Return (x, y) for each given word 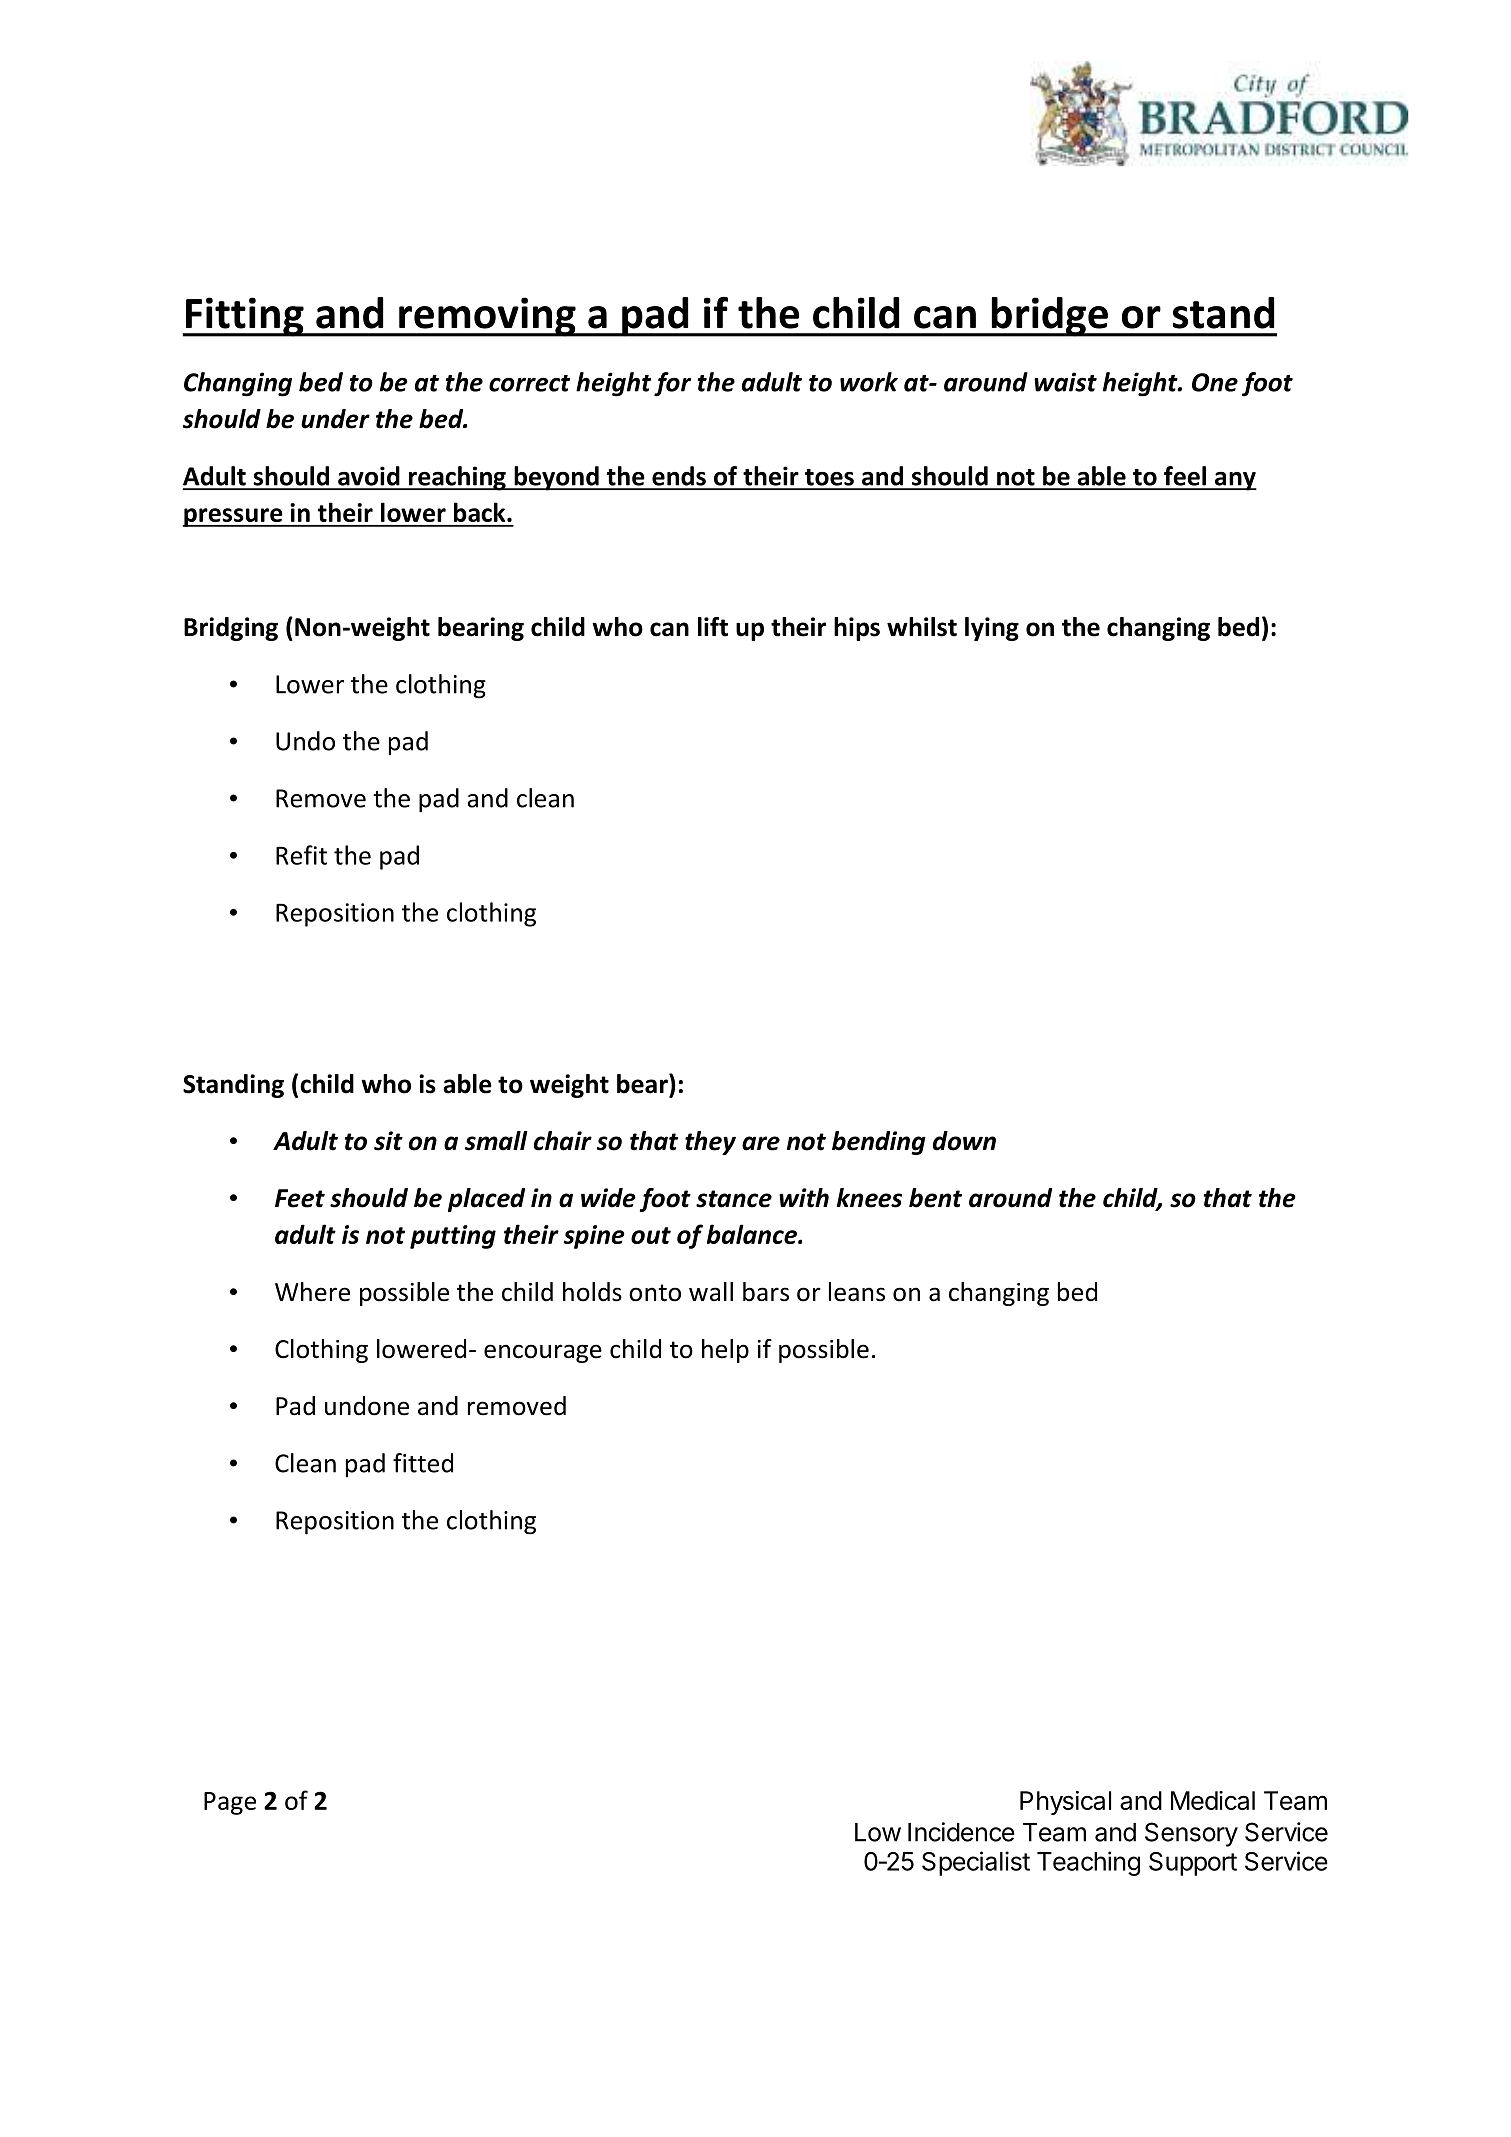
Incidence (961, 1832)
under (335, 419)
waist (1065, 382)
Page (230, 1803)
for (672, 384)
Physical (1065, 1803)
